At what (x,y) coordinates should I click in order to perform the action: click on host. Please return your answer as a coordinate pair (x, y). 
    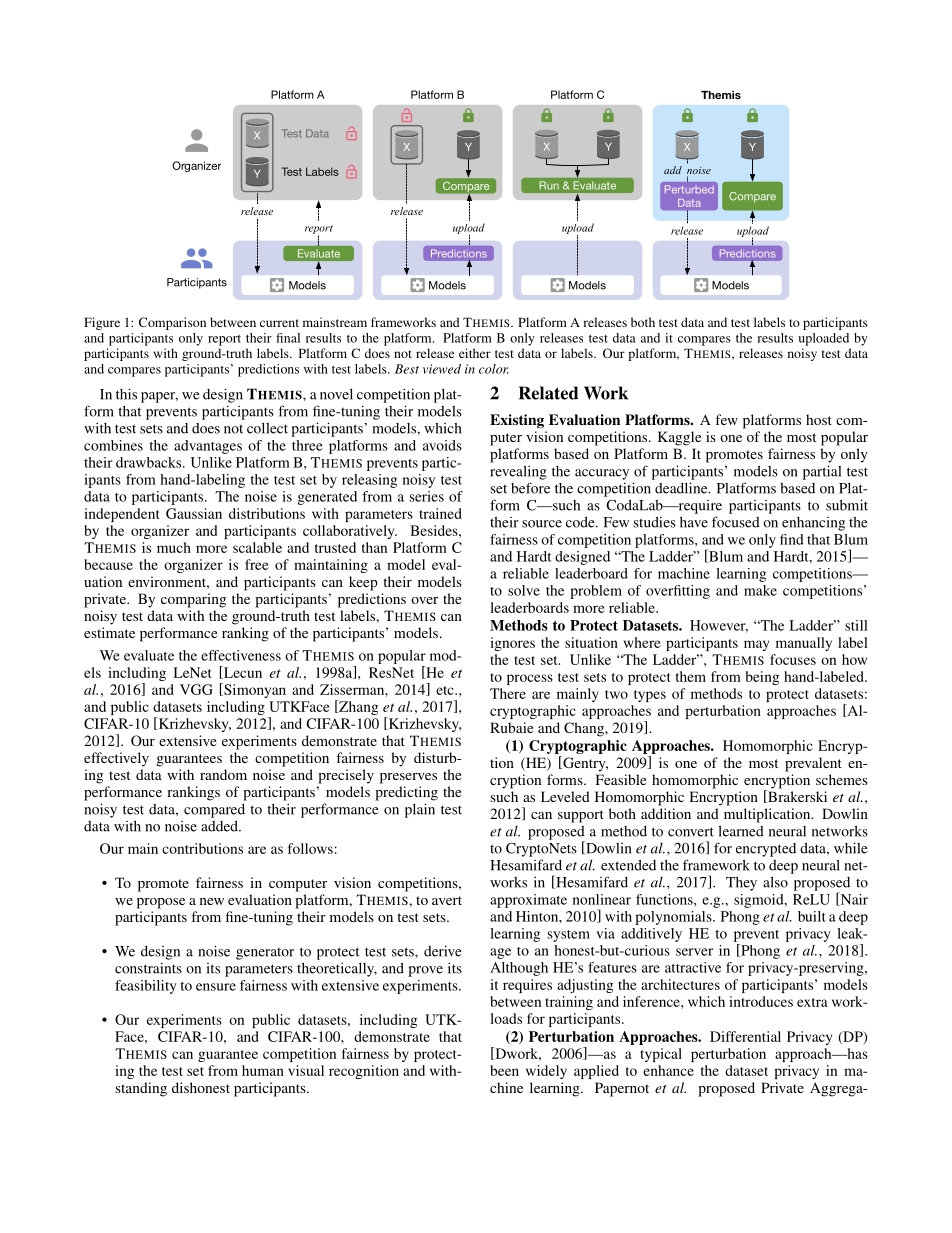
    Looking at the image, I should click on (819, 419).
